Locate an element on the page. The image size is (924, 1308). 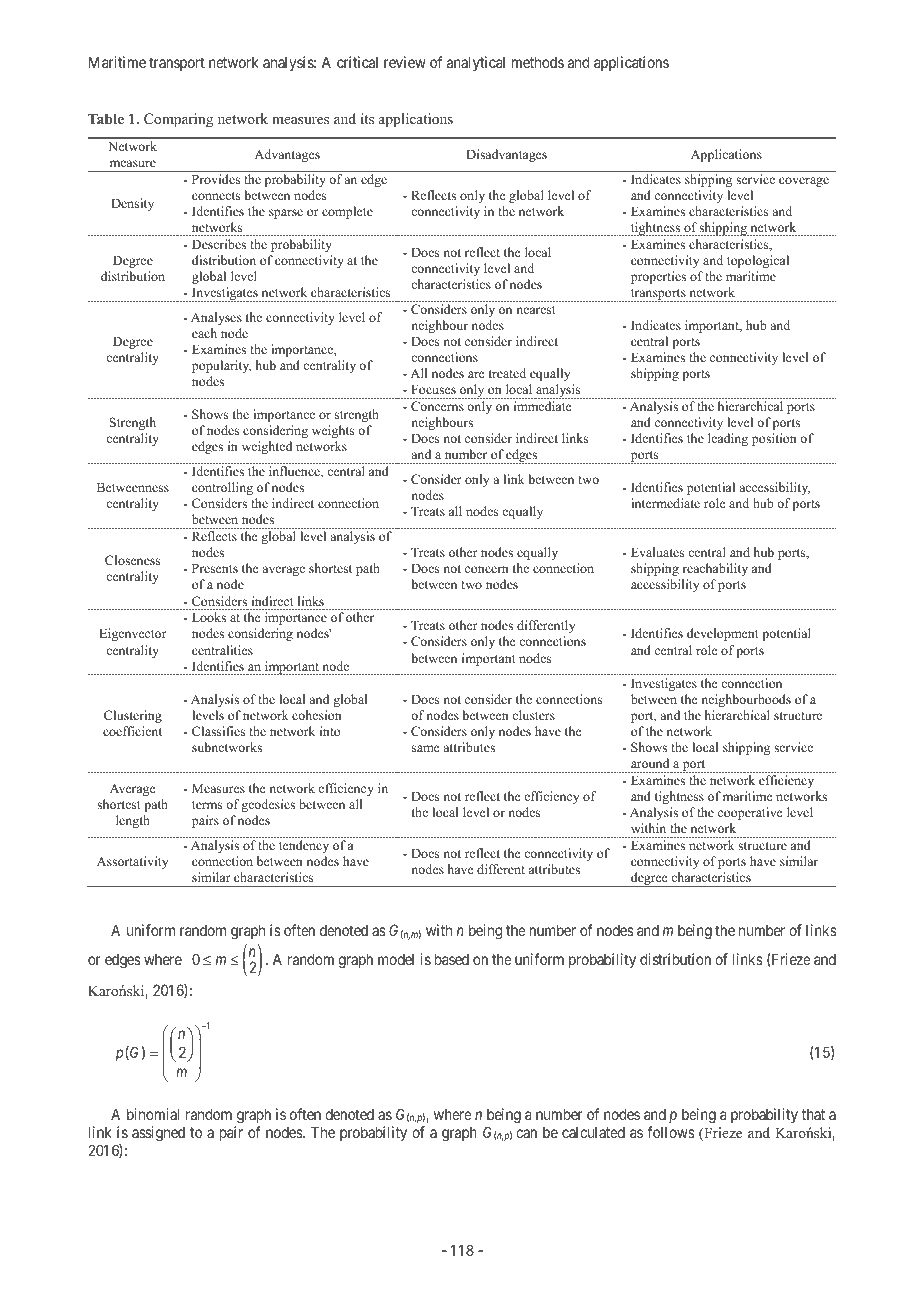
Classifies is located at coordinates (218, 731).
